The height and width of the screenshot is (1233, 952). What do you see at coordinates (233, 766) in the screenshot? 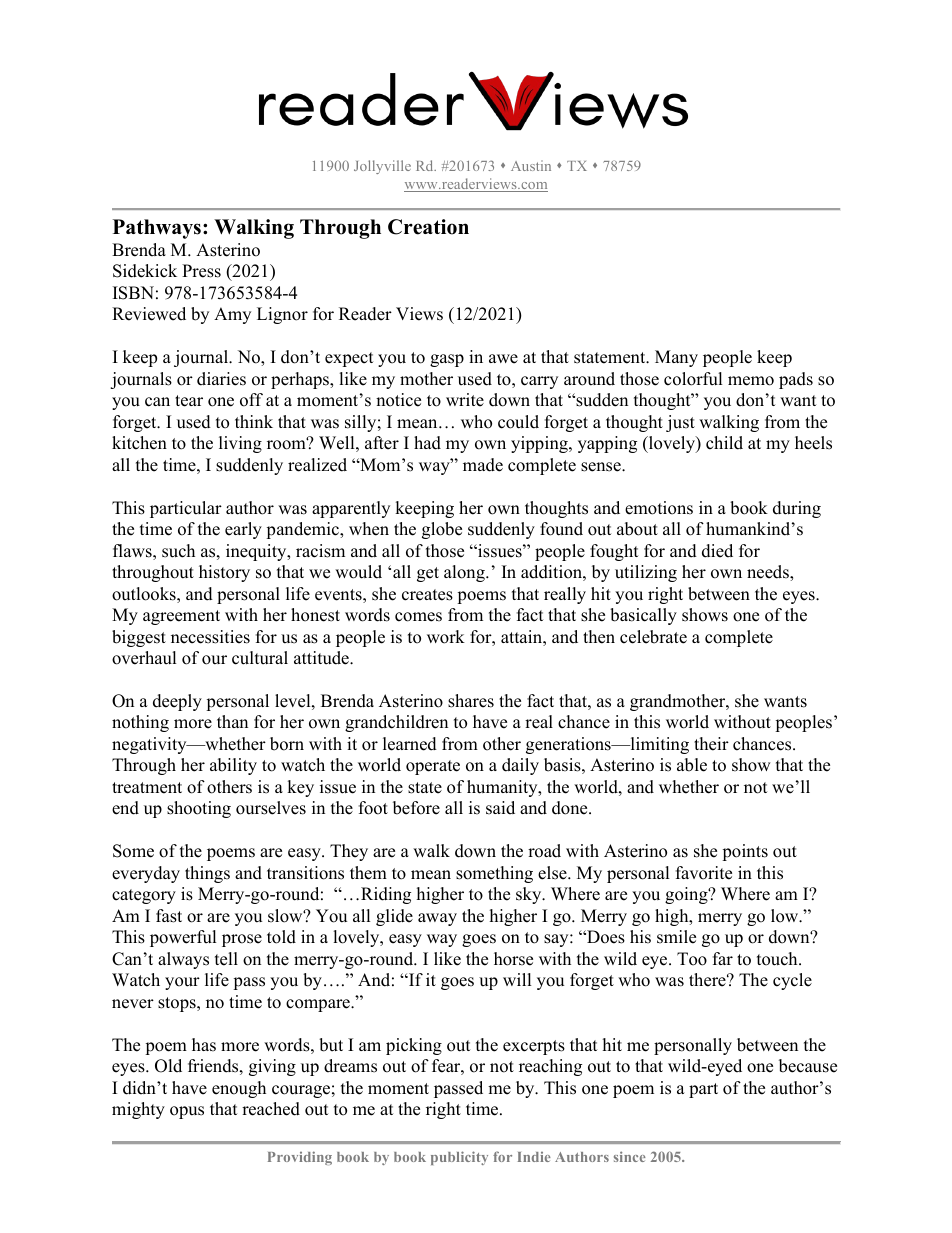
I see `ability` at bounding box center [233, 766].
